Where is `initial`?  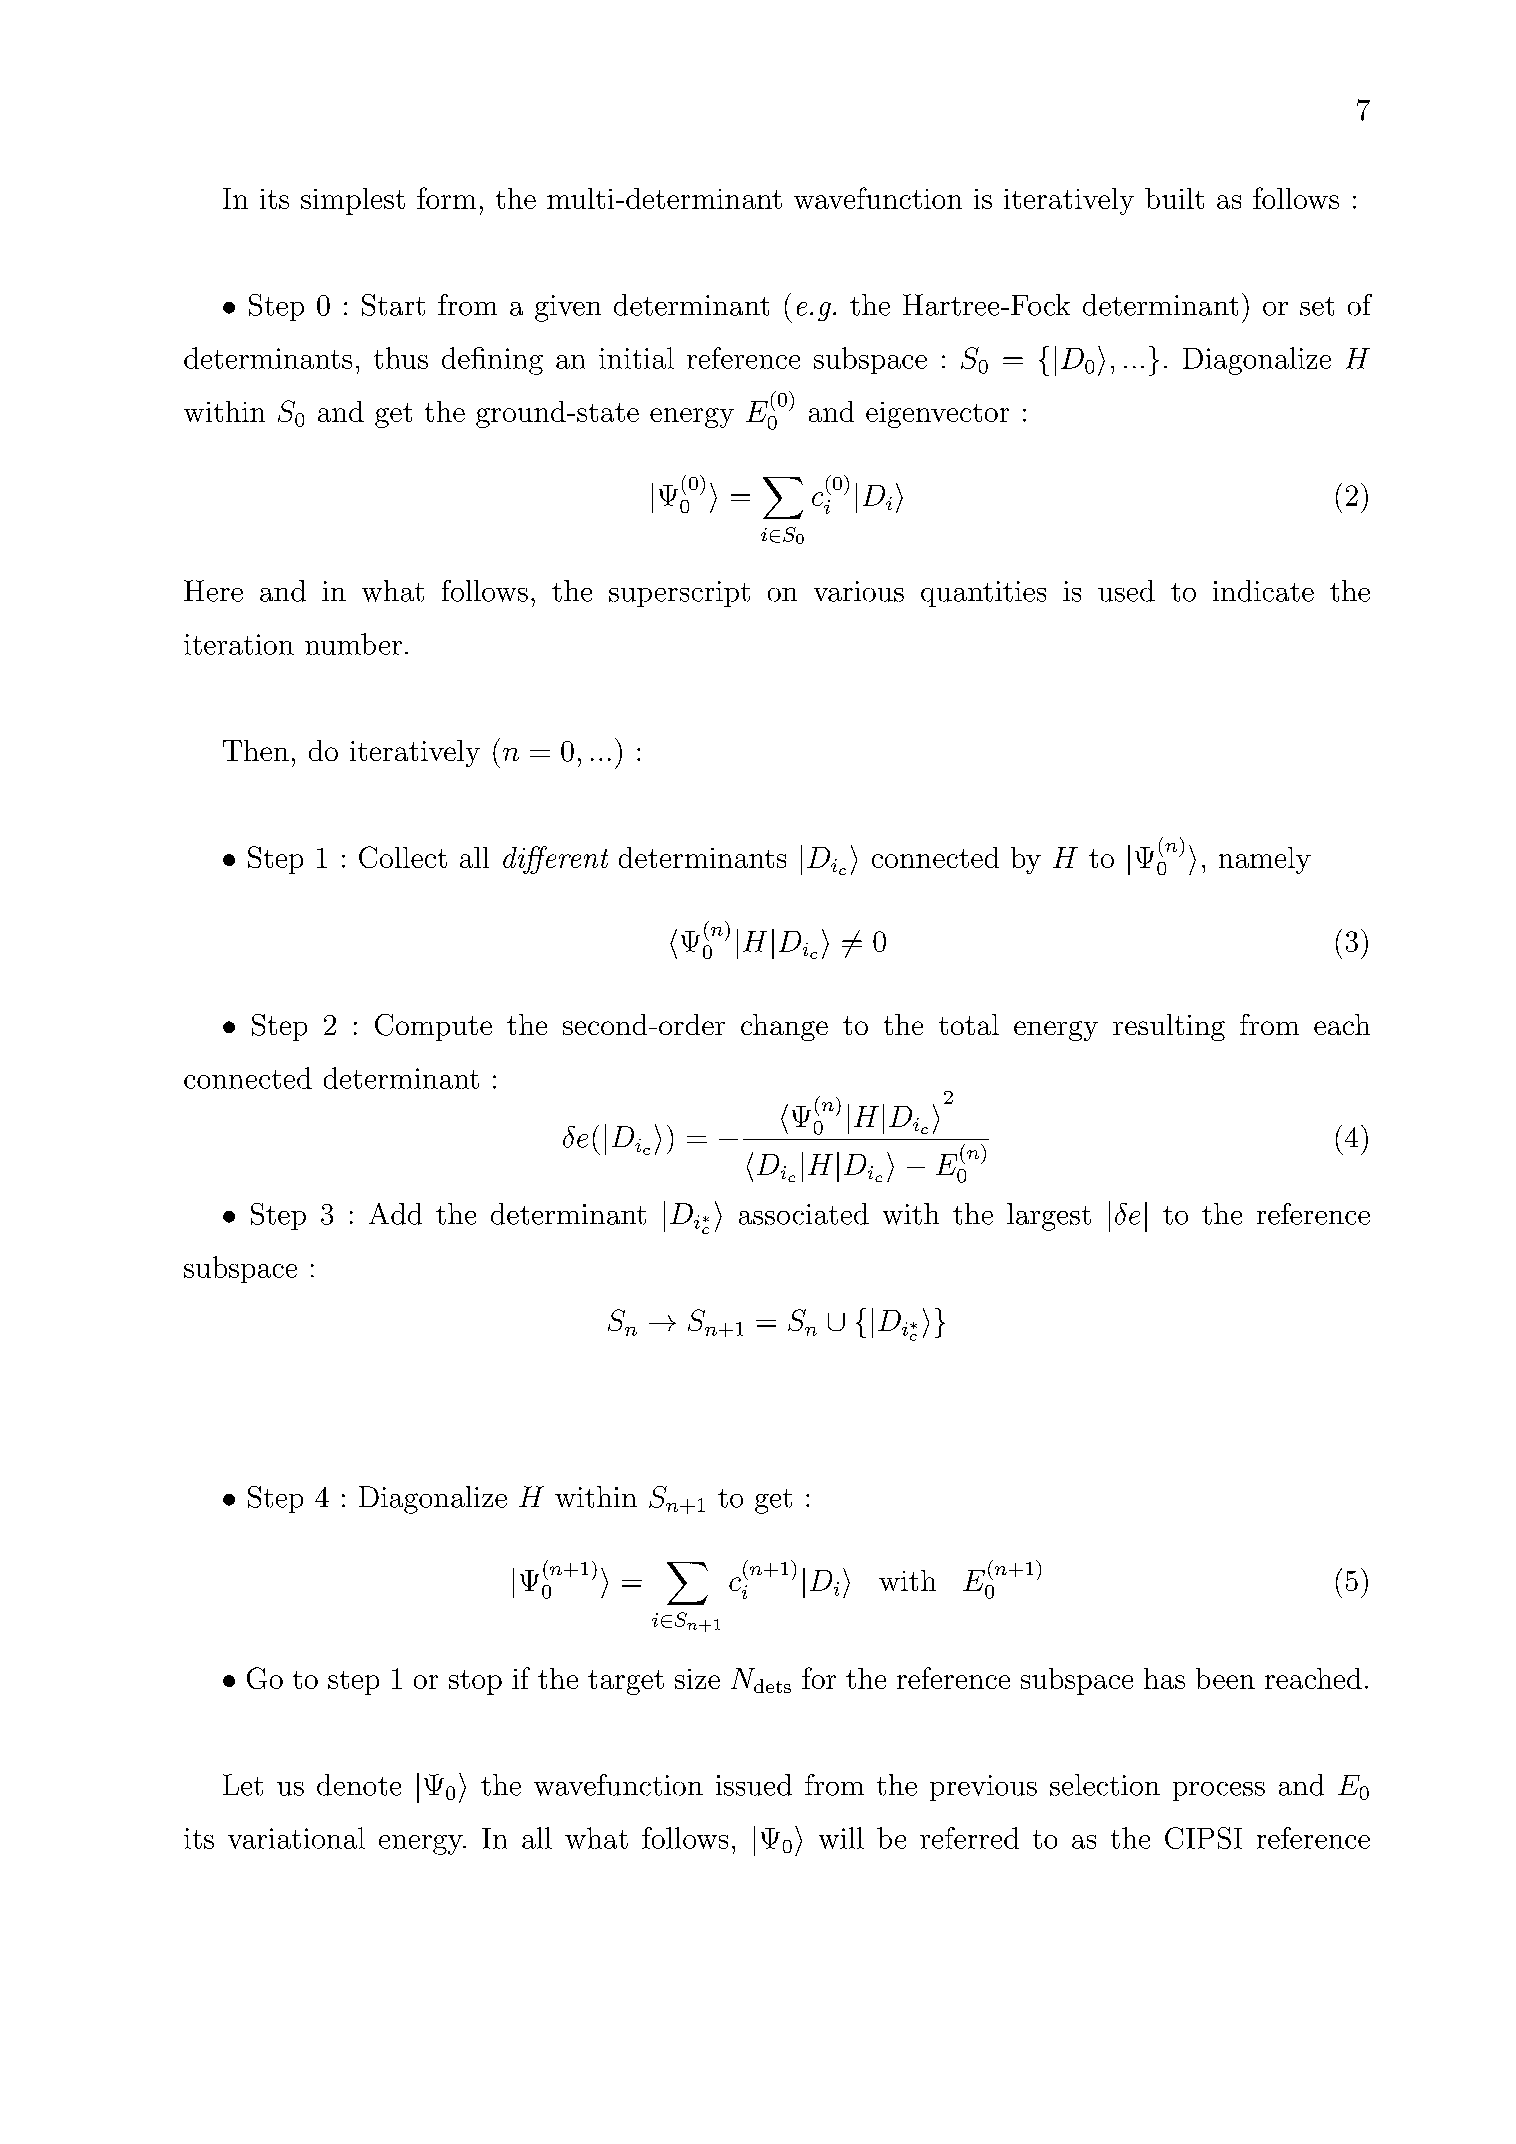
initial is located at coordinates (636, 358).
